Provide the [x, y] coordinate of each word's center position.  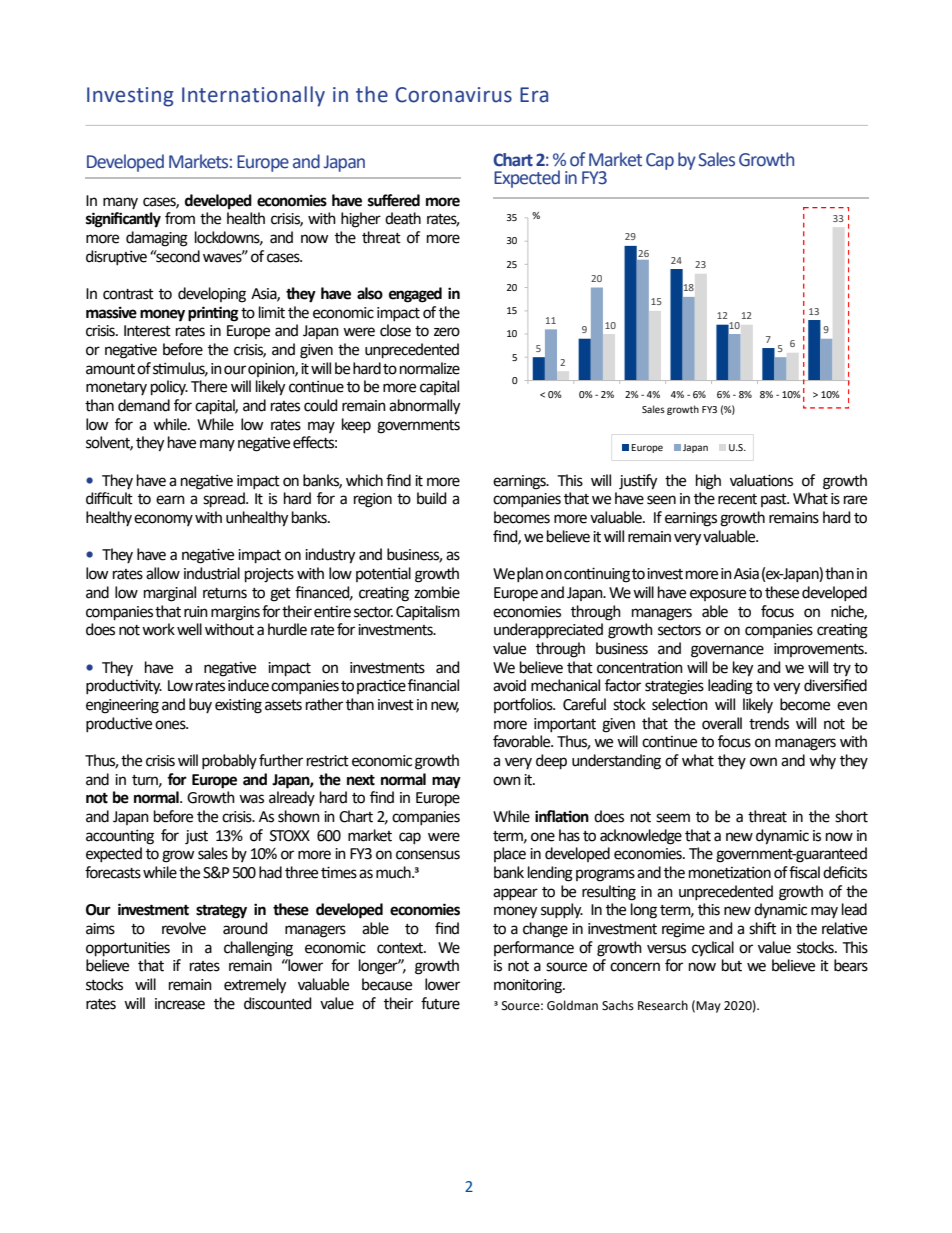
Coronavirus [453, 95]
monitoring [529, 986]
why [822, 761]
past [775, 500]
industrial [212, 573]
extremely [255, 986]
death [403, 218]
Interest [147, 331]
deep [551, 761]
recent [737, 499]
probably [229, 761]
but [732, 965]
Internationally [253, 96]
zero [447, 332]
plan [530, 574]
